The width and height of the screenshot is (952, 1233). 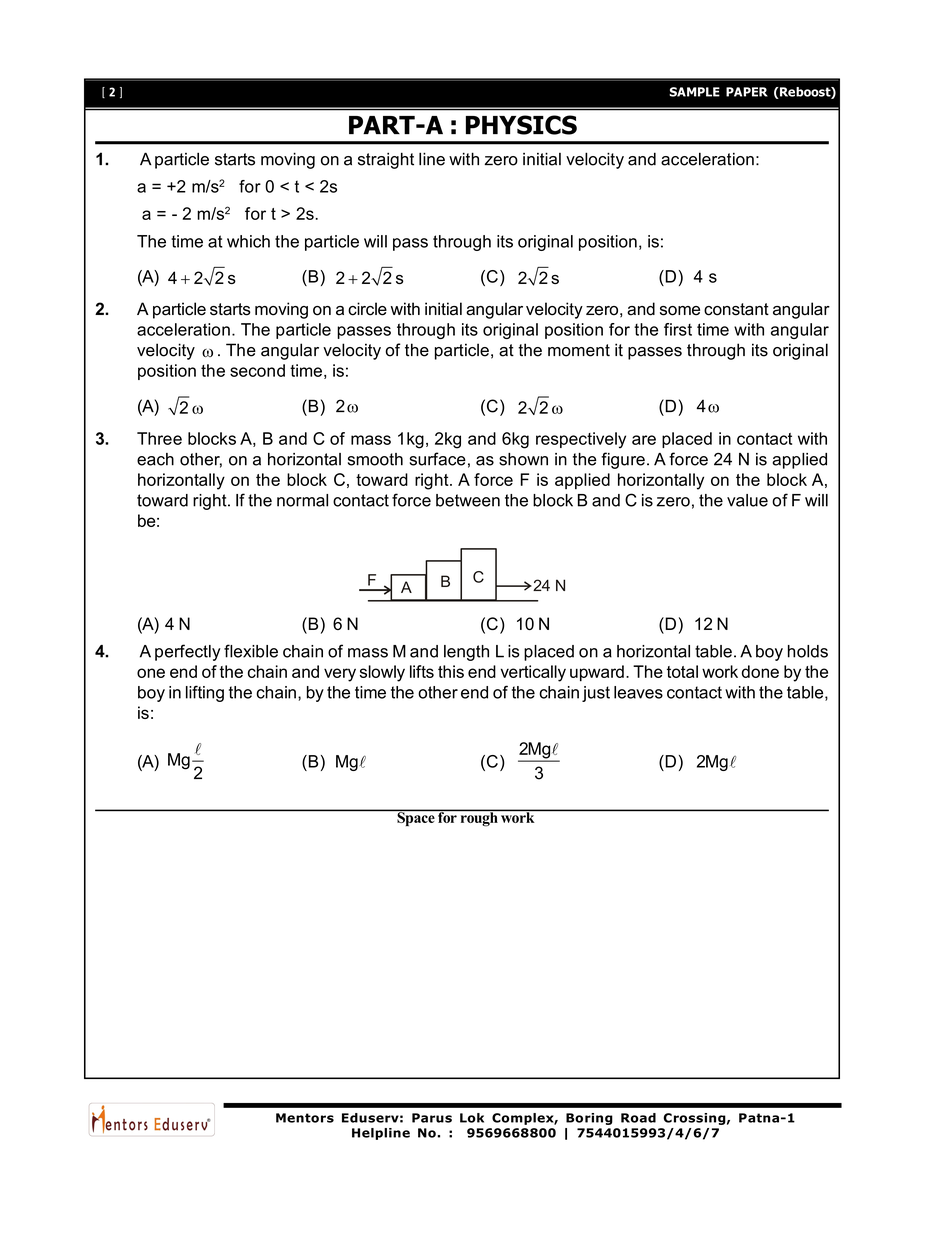 What do you see at coordinates (638, 1118) in the screenshot?
I see `Road` at bounding box center [638, 1118].
